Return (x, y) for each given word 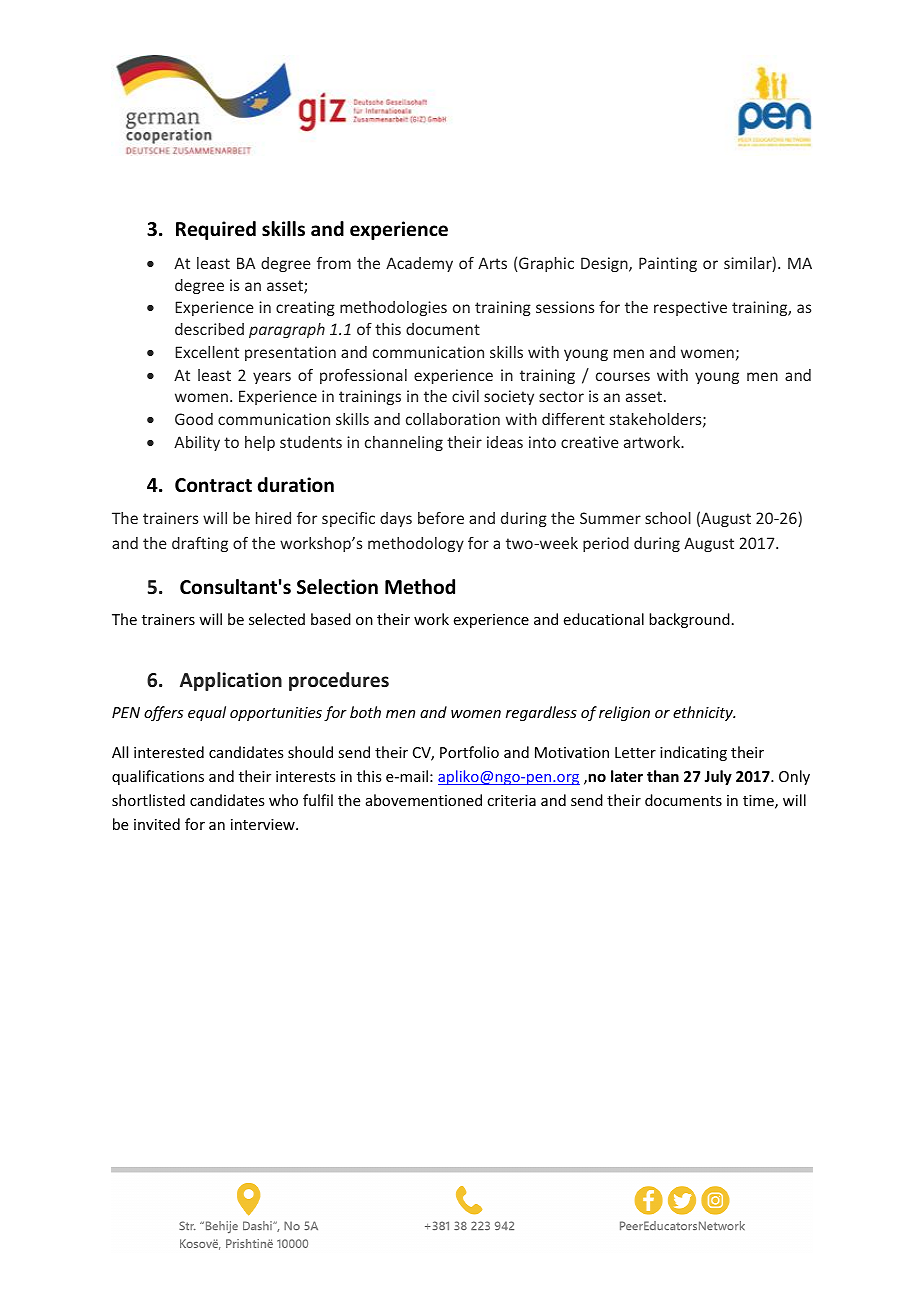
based (331, 619)
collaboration (453, 419)
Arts (492, 263)
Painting (668, 264)
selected (277, 619)
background (689, 620)
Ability (197, 443)
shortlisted (148, 800)
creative (590, 442)
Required (216, 230)
